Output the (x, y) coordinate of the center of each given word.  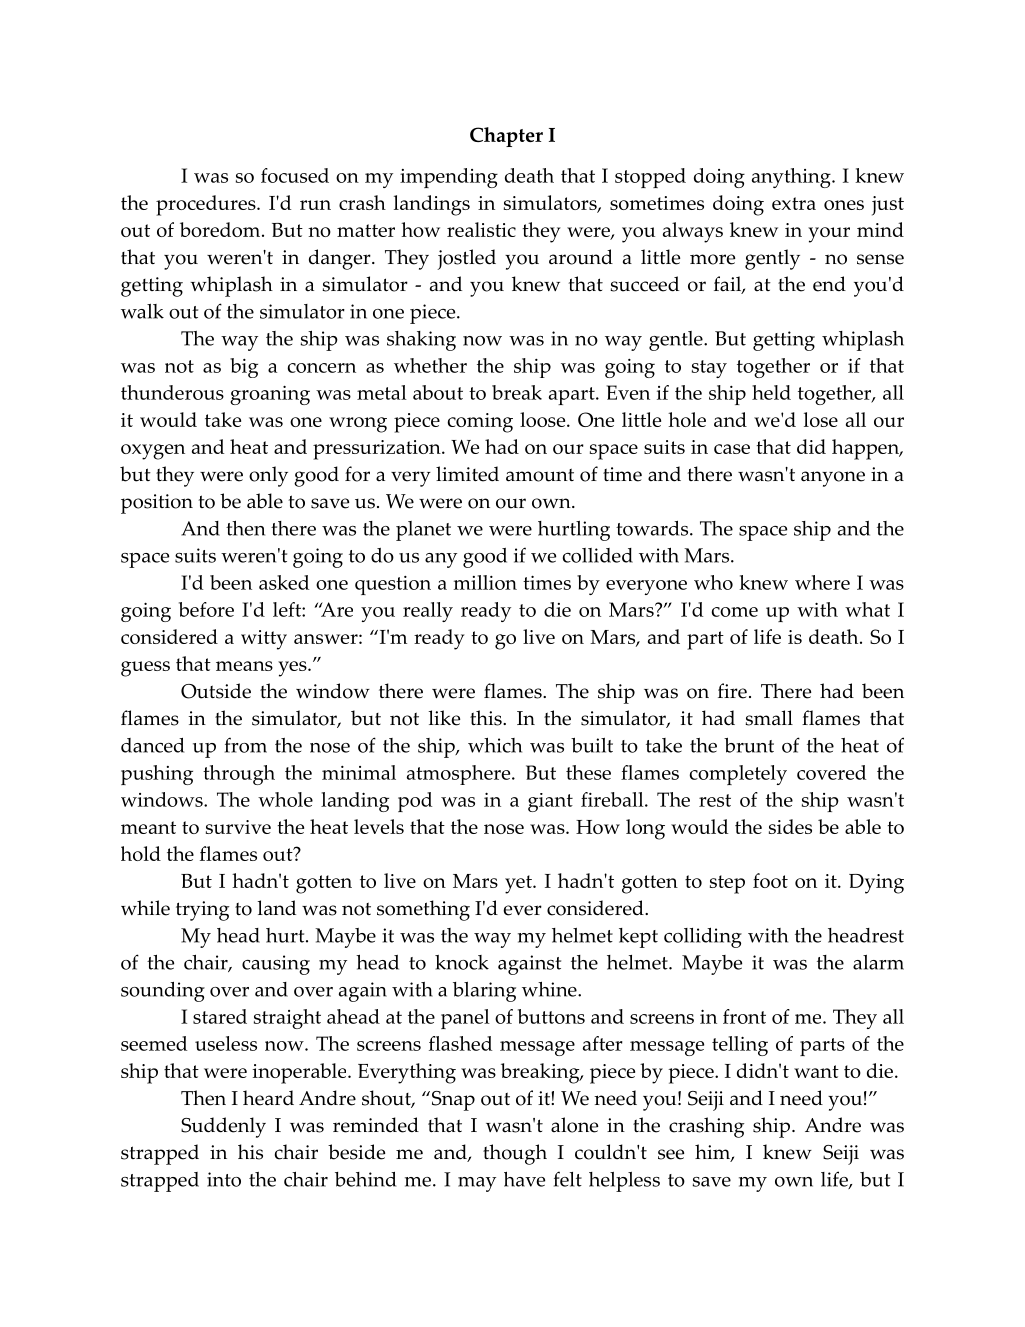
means (244, 666)
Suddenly (223, 1127)
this (487, 718)
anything (792, 178)
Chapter (506, 137)
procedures (207, 205)
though (515, 1154)
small (769, 718)
